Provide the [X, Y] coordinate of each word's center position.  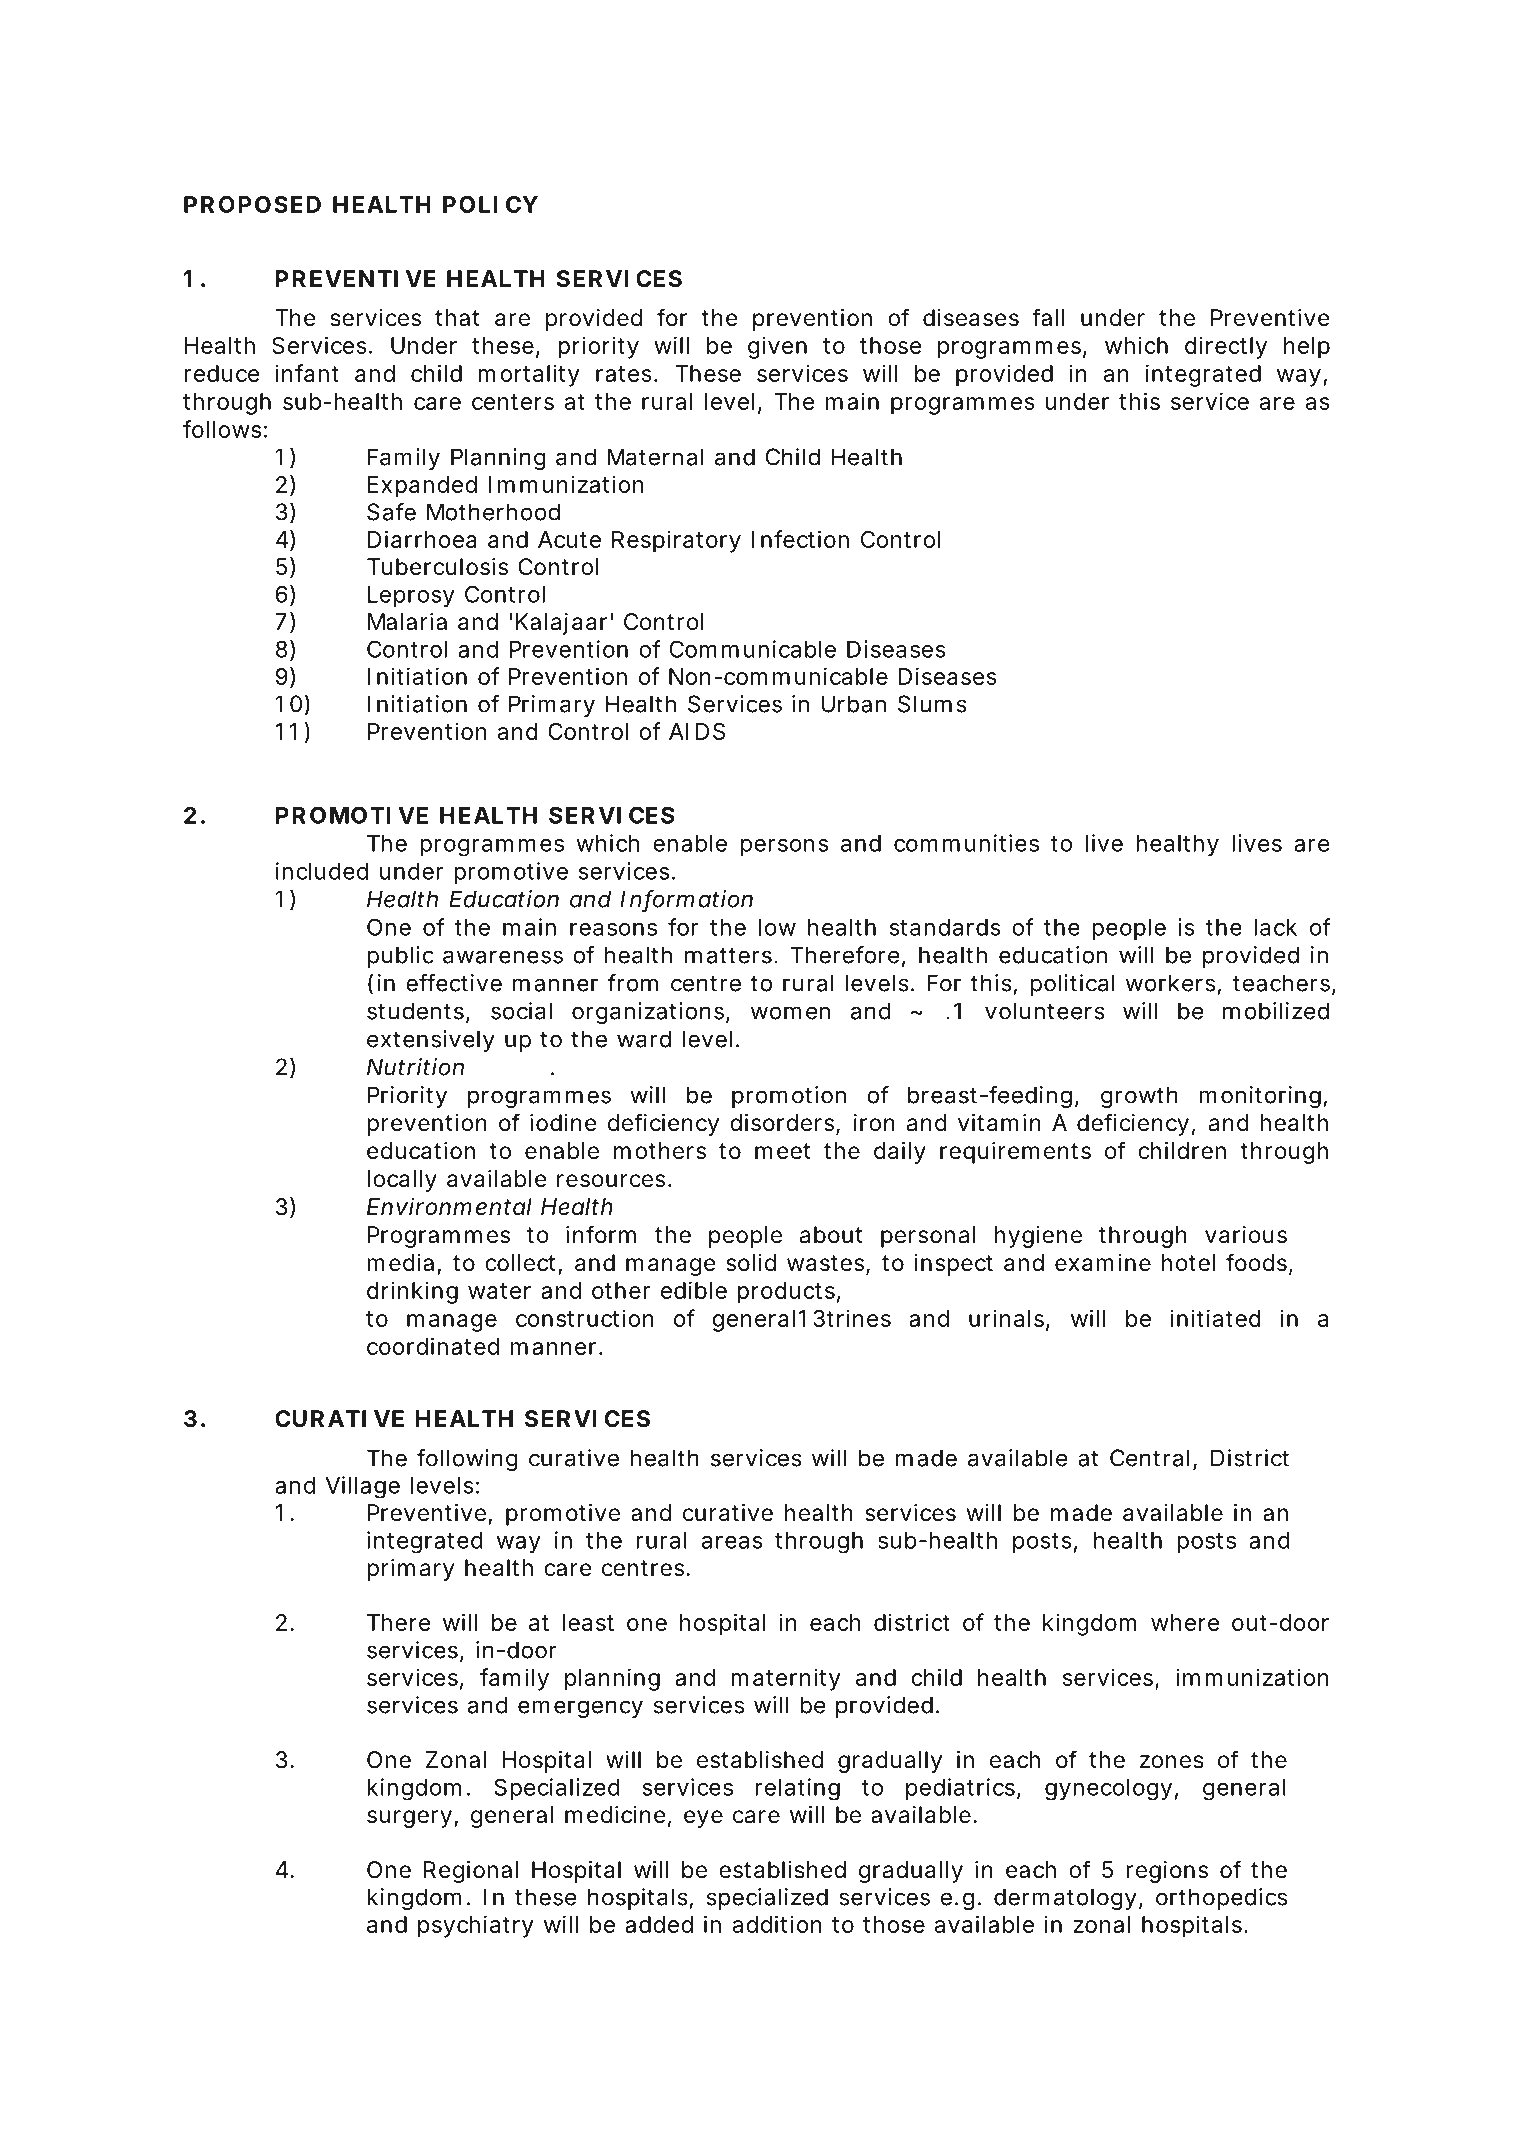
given [777, 347]
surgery [409, 1819]
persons [784, 847]
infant [307, 373]
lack [1275, 927]
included [322, 871]
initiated [1216, 1318]
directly [1226, 347]
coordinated [433, 1346]
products [786, 1293]
